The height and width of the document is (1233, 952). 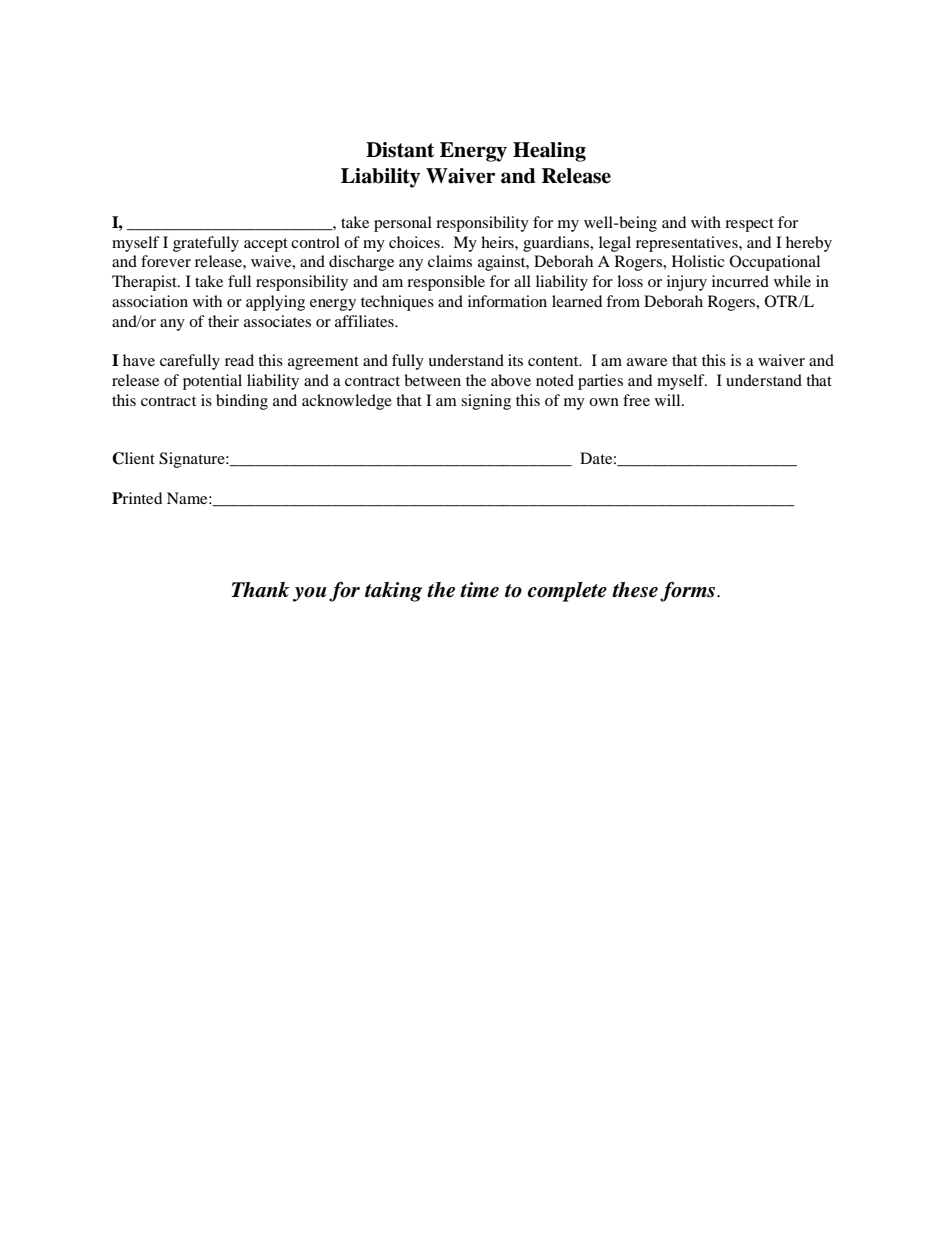 I want to click on Healing, so click(x=549, y=152).
